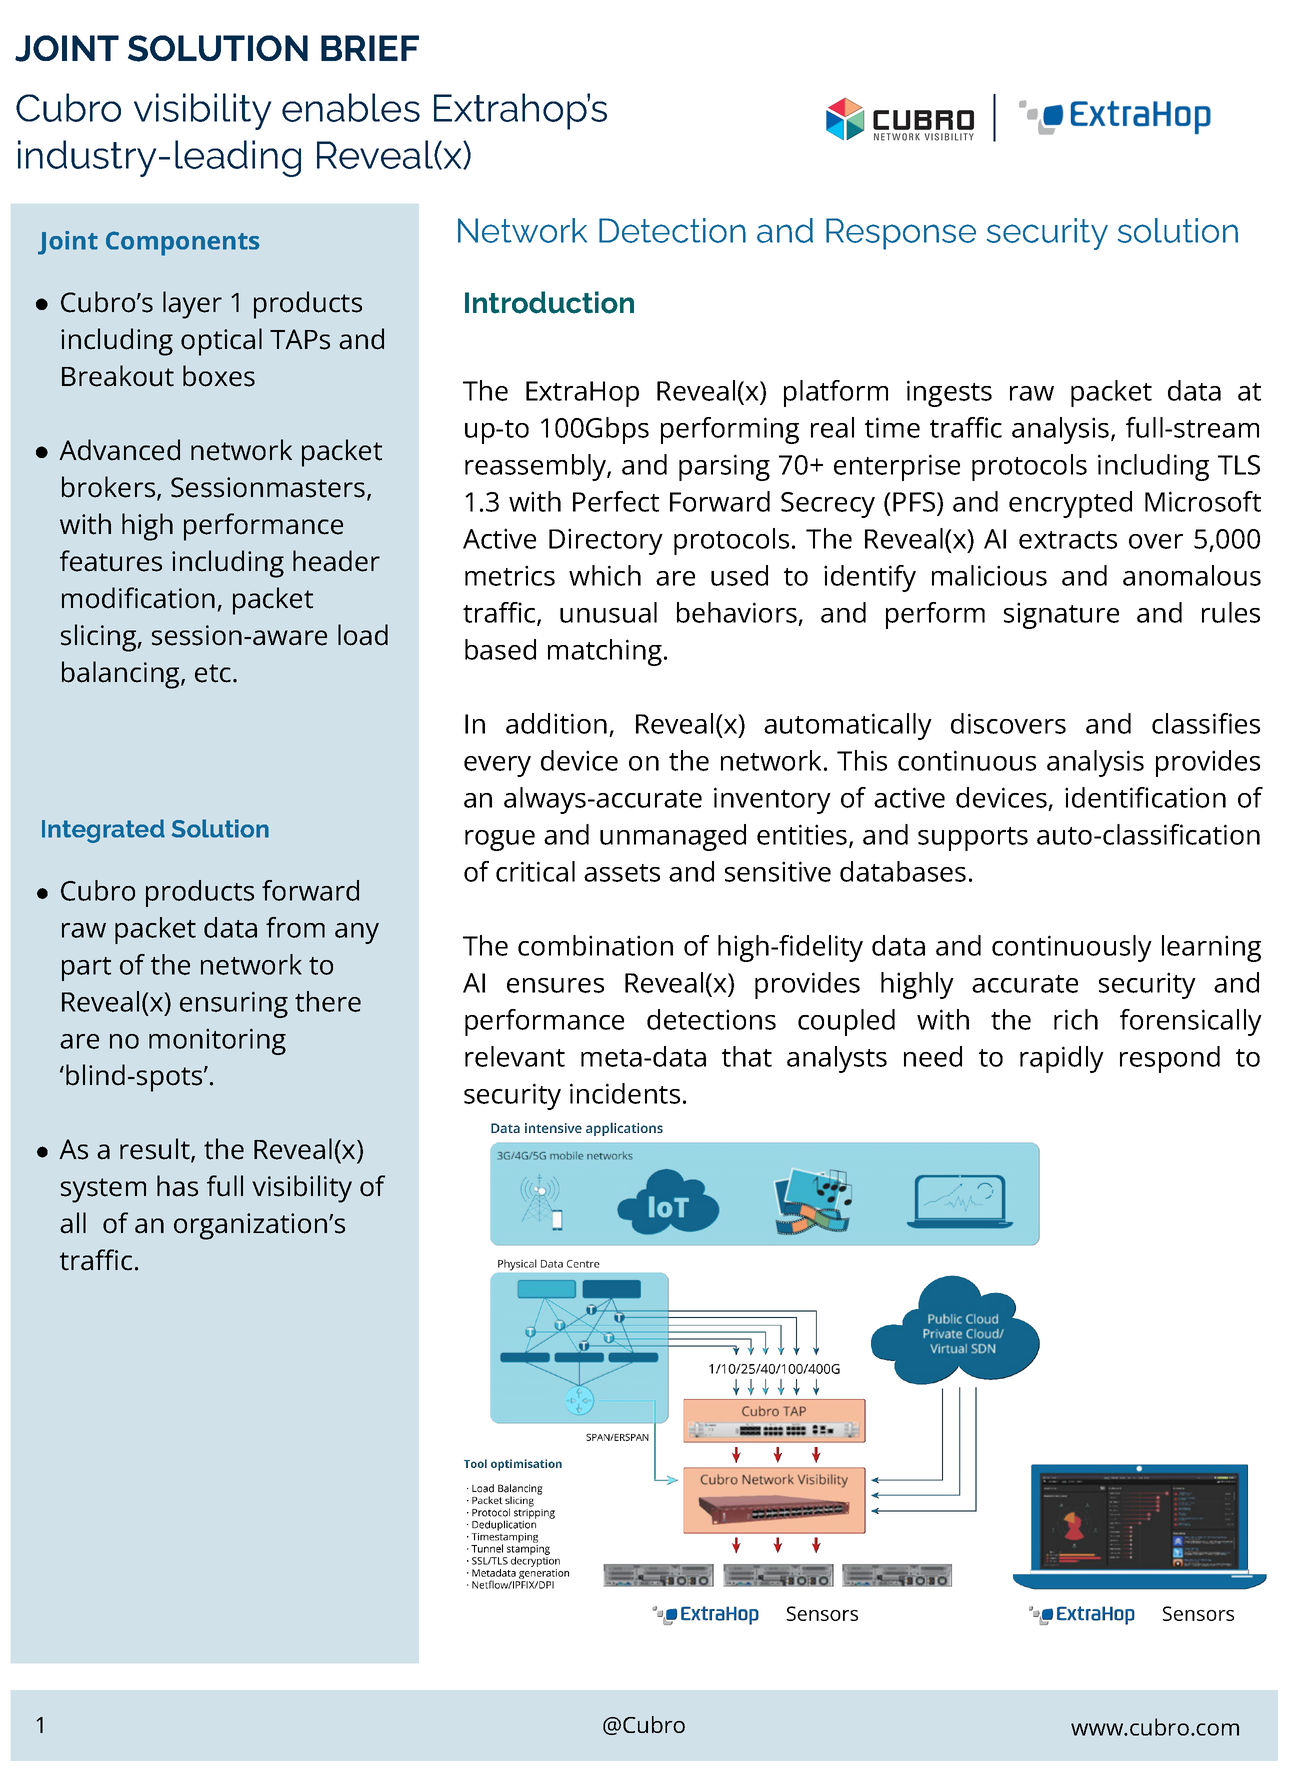 This screenshot has height=1775, width=1291. What do you see at coordinates (221, 342) in the screenshot?
I see `optical` at bounding box center [221, 342].
